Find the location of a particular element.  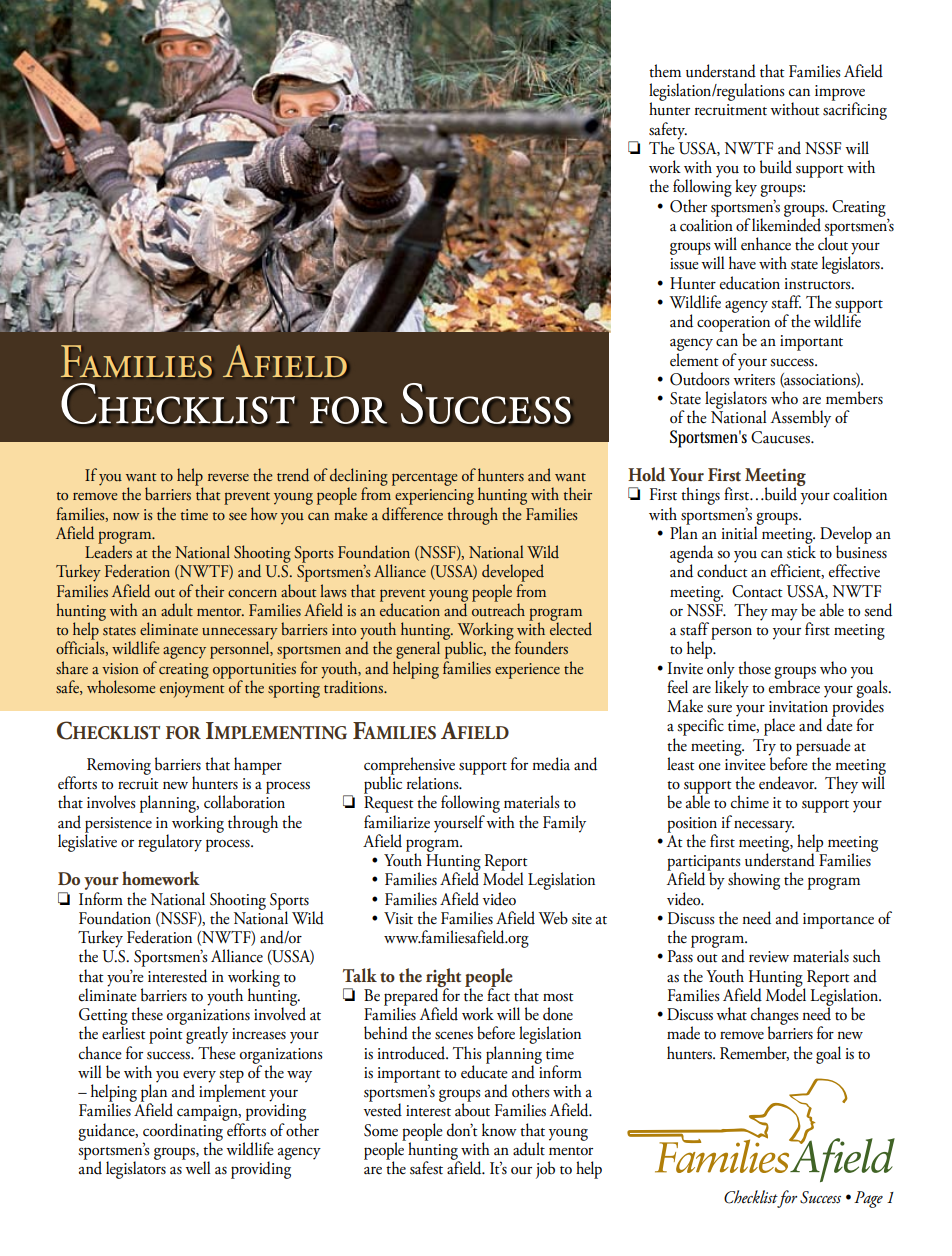

know is located at coordinates (499, 1130).
